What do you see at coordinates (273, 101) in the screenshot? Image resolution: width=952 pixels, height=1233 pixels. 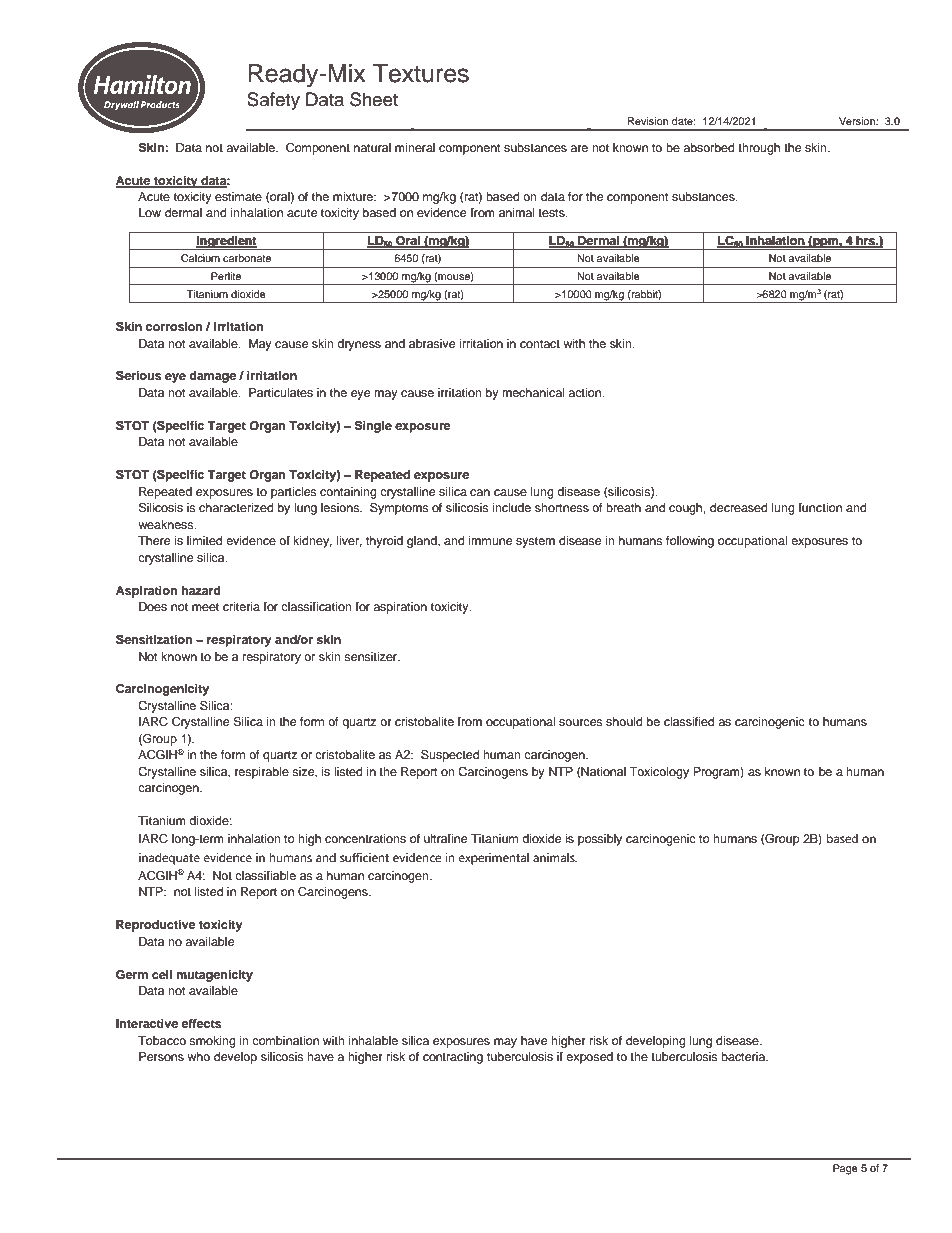 I see `Safety` at bounding box center [273, 101].
